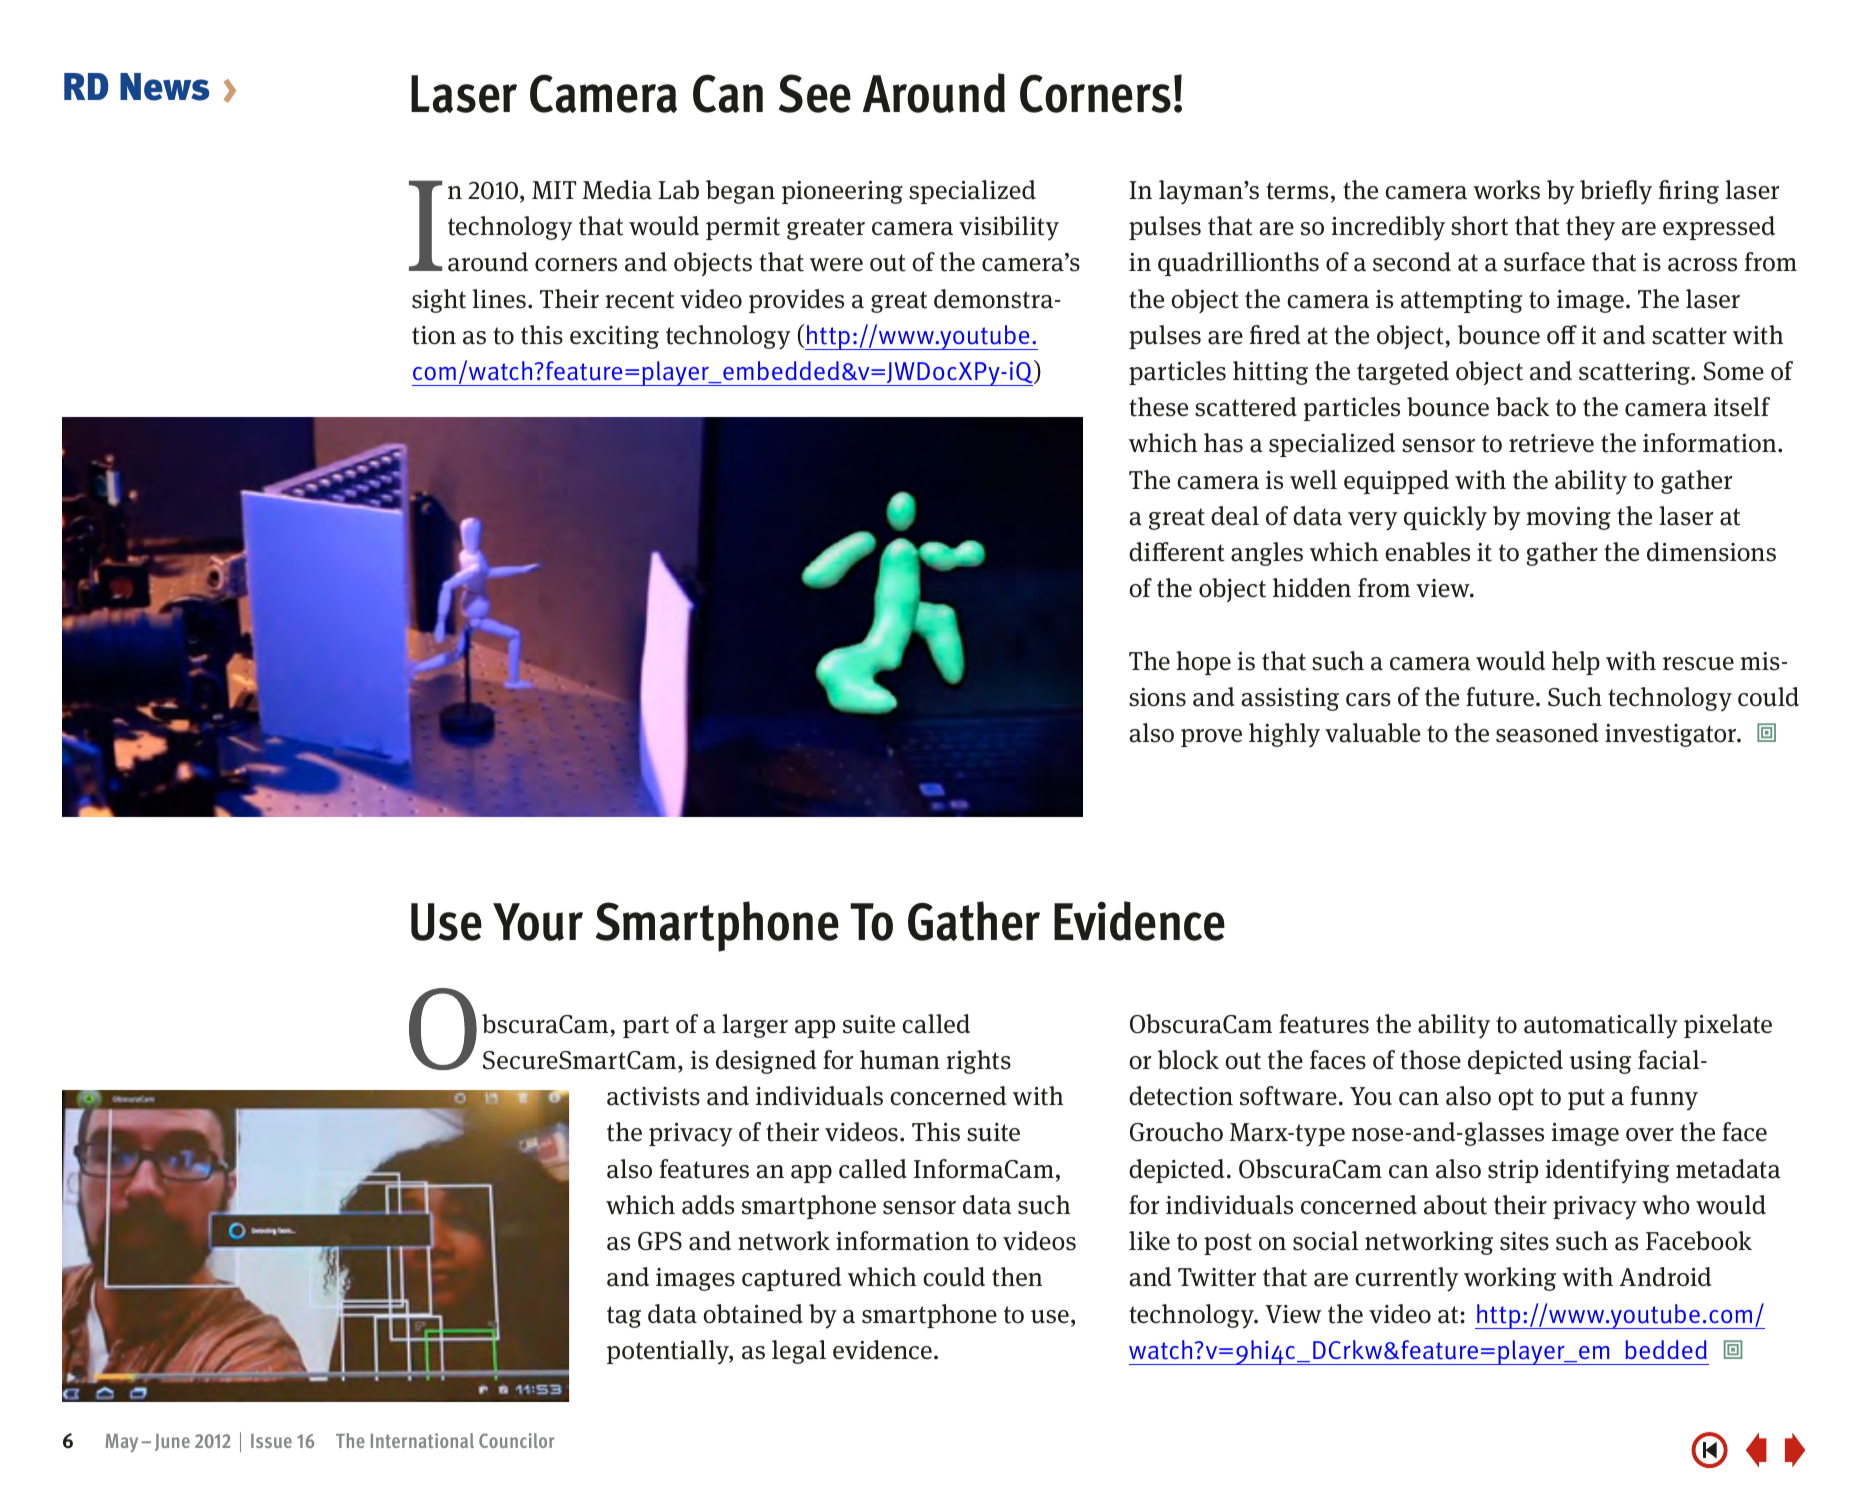 The image size is (1864, 1491). What do you see at coordinates (1506, 190) in the screenshot?
I see `works` at bounding box center [1506, 190].
